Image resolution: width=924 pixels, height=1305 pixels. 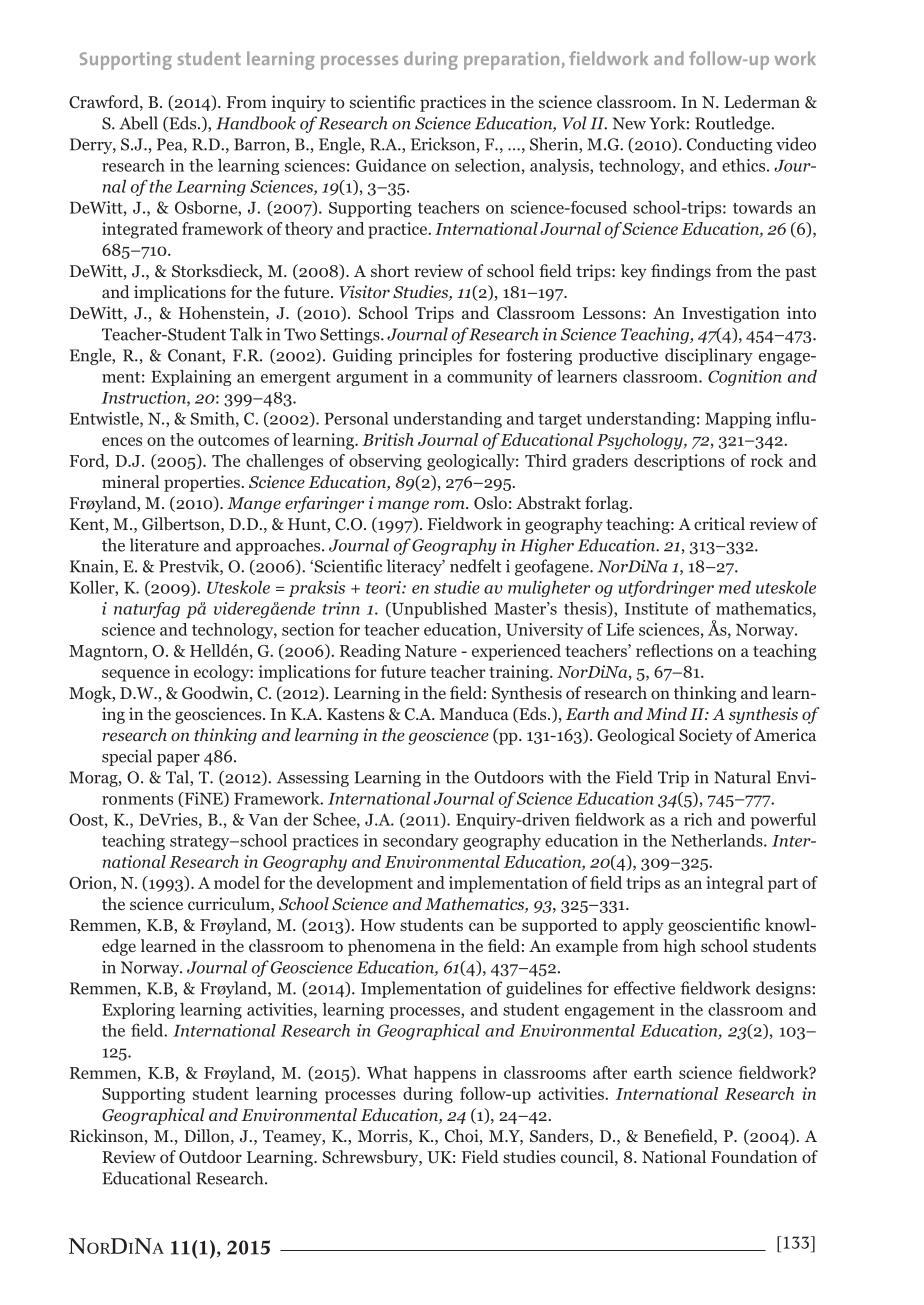 I want to click on literature, so click(x=164, y=545).
